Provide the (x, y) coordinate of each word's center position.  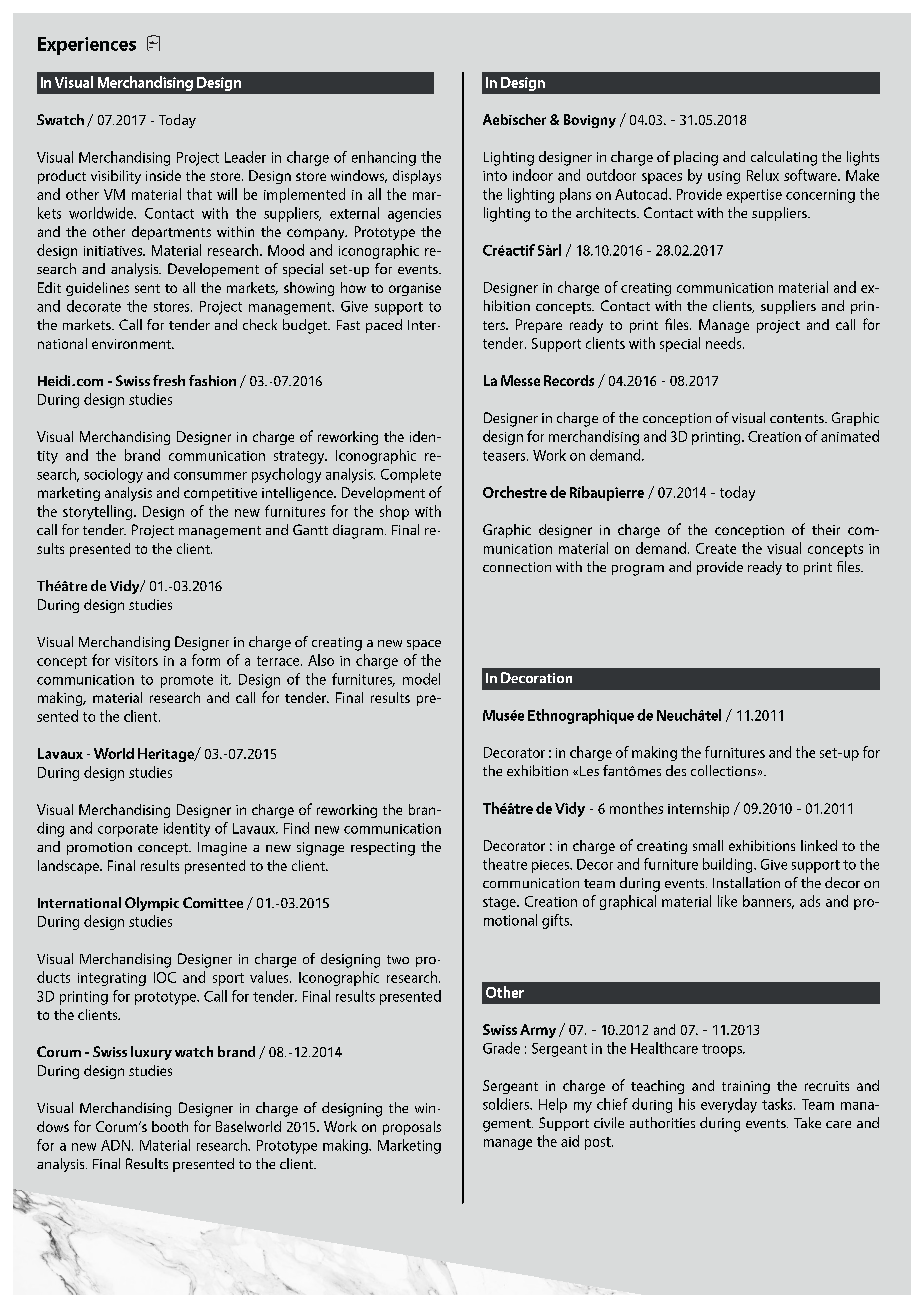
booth (170, 1126)
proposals (412, 1128)
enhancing (384, 158)
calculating (784, 158)
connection (517, 567)
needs (725, 343)
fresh (169, 380)
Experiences (87, 46)
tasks (778, 1104)
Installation (746, 882)
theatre (505, 864)
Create (716, 548)
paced (384, 326)
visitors (136, 661)
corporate (128, 830)
